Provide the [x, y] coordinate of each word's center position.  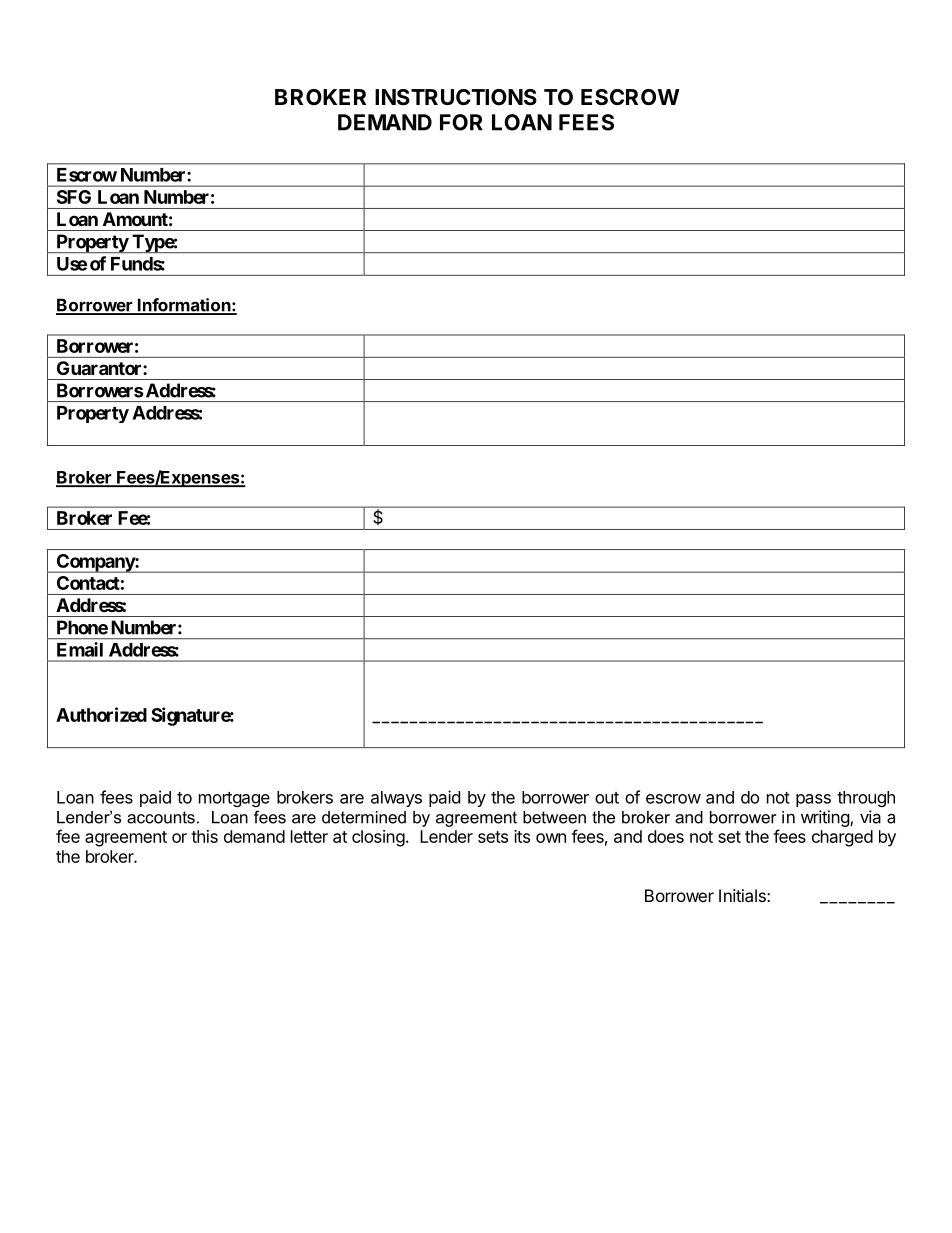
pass [813, 800]
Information [183, 306]
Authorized [101, 714]
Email [80, 649]
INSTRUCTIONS [456, 97]
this [204, 836]
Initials [743, 895]
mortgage [234, 799]
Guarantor [100, 368]
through [866, 799]
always [396, 799]
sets [493, 837]
